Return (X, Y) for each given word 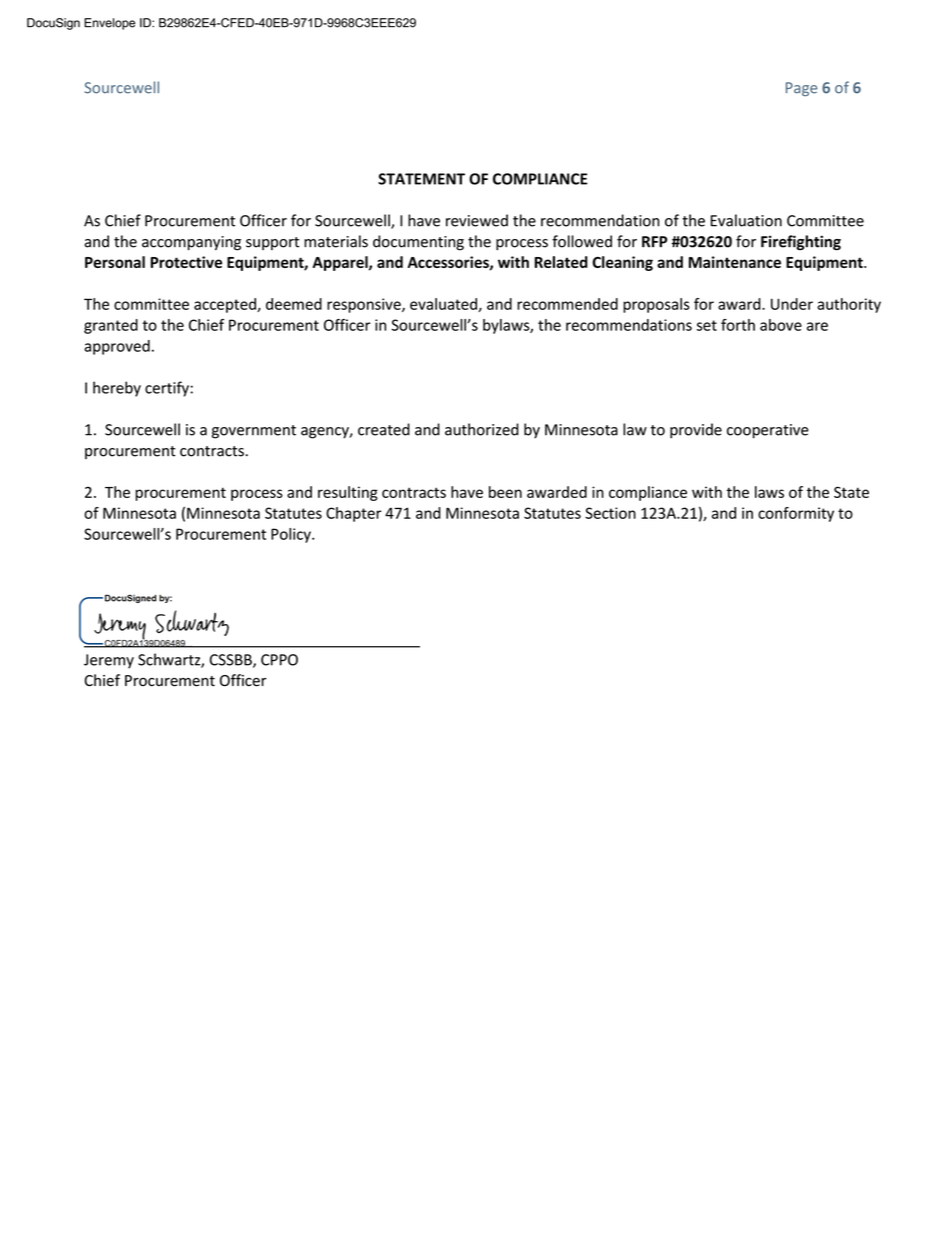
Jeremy (109, 661)
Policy (292, 535)
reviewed (477, 220)
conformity (796, 514)
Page (801, 89)
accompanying (191, 243)
